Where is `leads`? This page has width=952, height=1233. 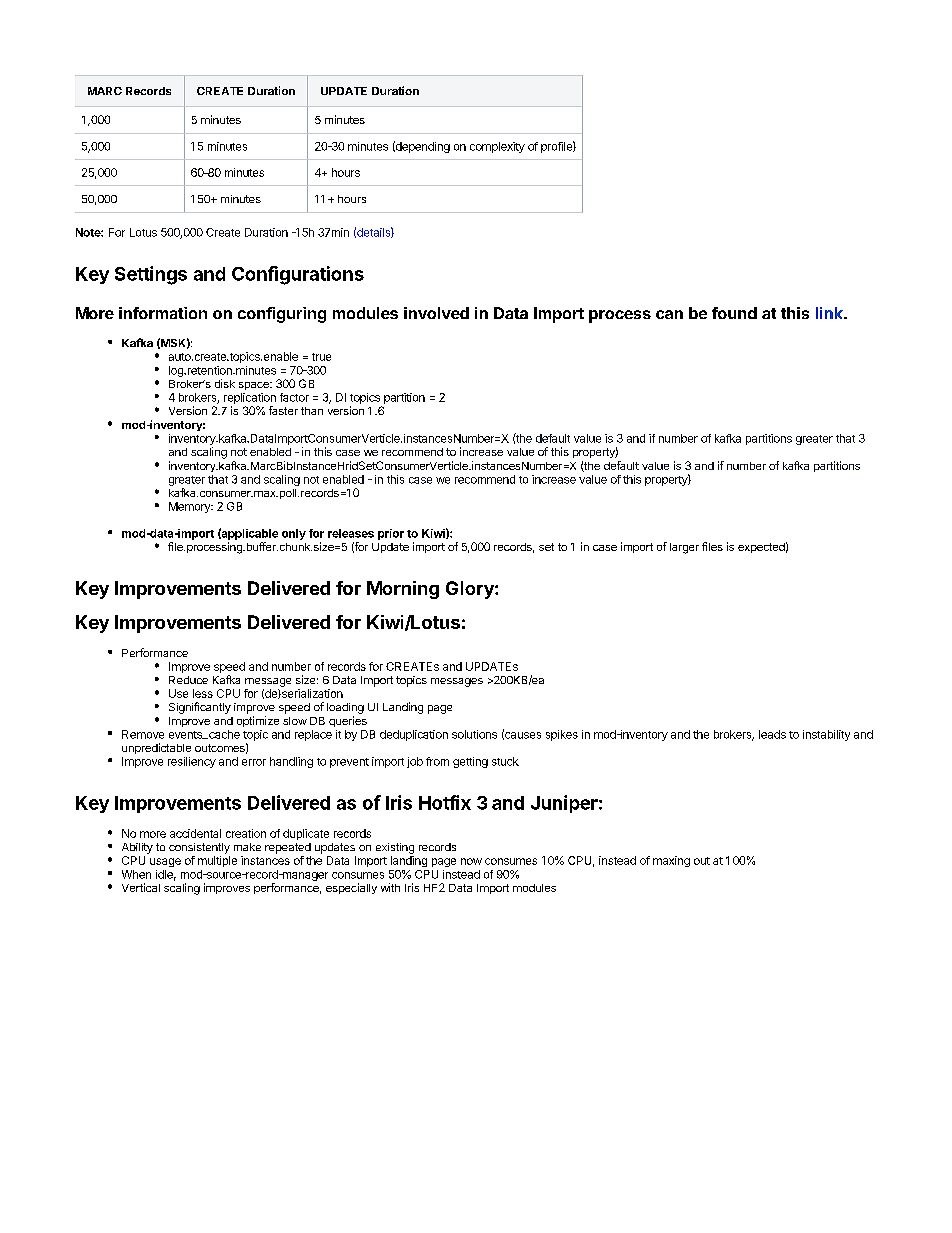 leads is located at coordinates (772, 734).
